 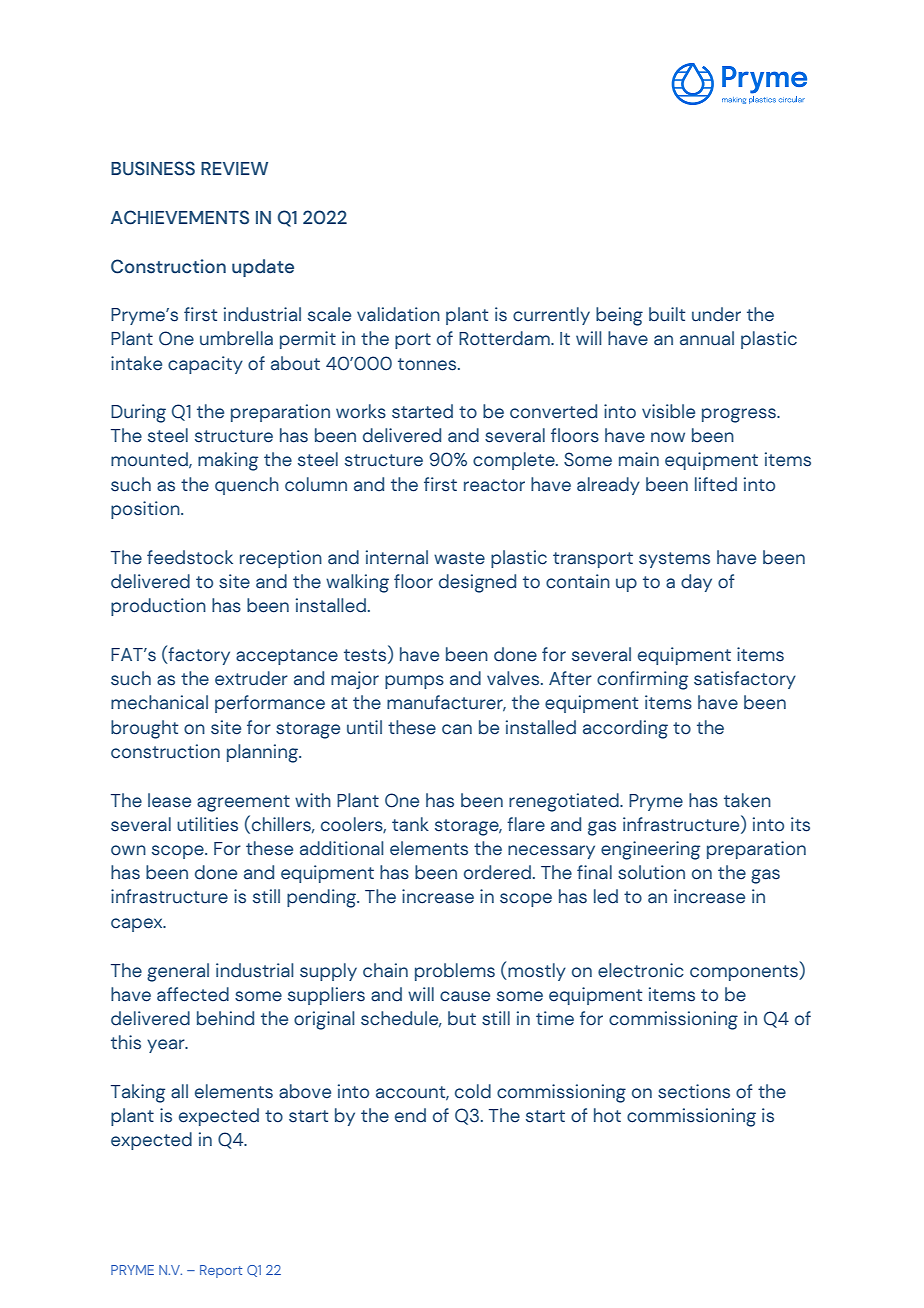 What do you see at coordinates (674, 560) in the screenshot?
I see `systems` at bounding box center [674, 560].
